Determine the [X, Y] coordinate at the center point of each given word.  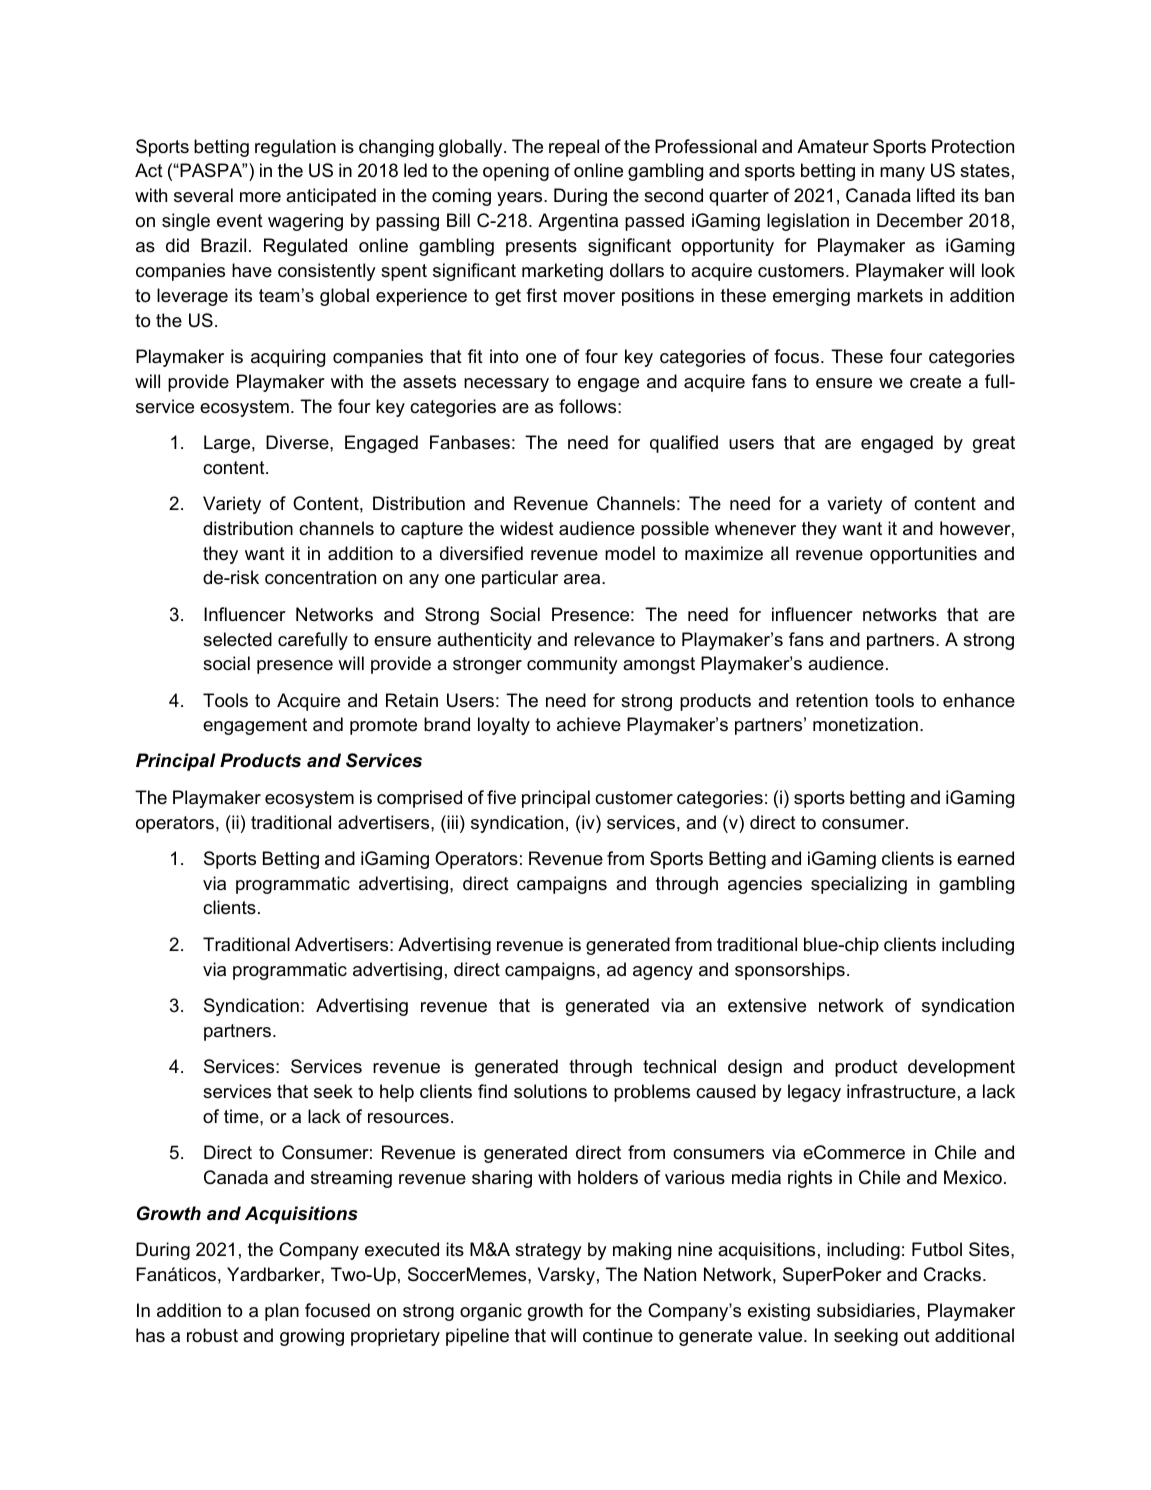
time [242, 1116]
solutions [550, 1091]
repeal [574, 148]
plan [282, 1312]
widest [527, 528]
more [260, 197]
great [994, 444]
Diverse [298, 442]
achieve [589, 724]
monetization [865, 724]
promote [383, 726]
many [902, 174]
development [961, 1068]
